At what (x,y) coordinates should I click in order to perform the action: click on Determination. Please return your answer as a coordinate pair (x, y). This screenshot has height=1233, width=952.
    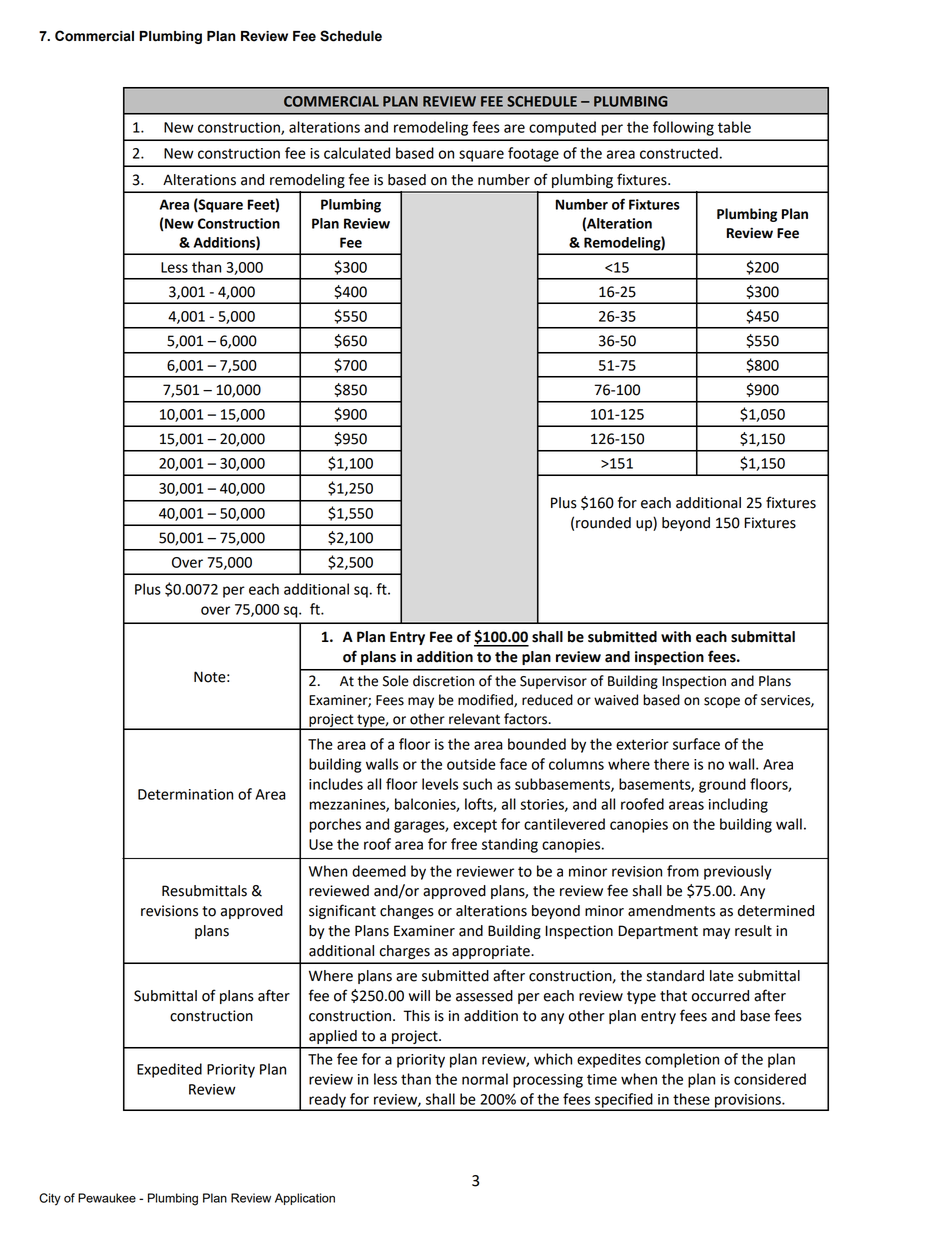
    Looking at the image, I should click on (185, 794).
